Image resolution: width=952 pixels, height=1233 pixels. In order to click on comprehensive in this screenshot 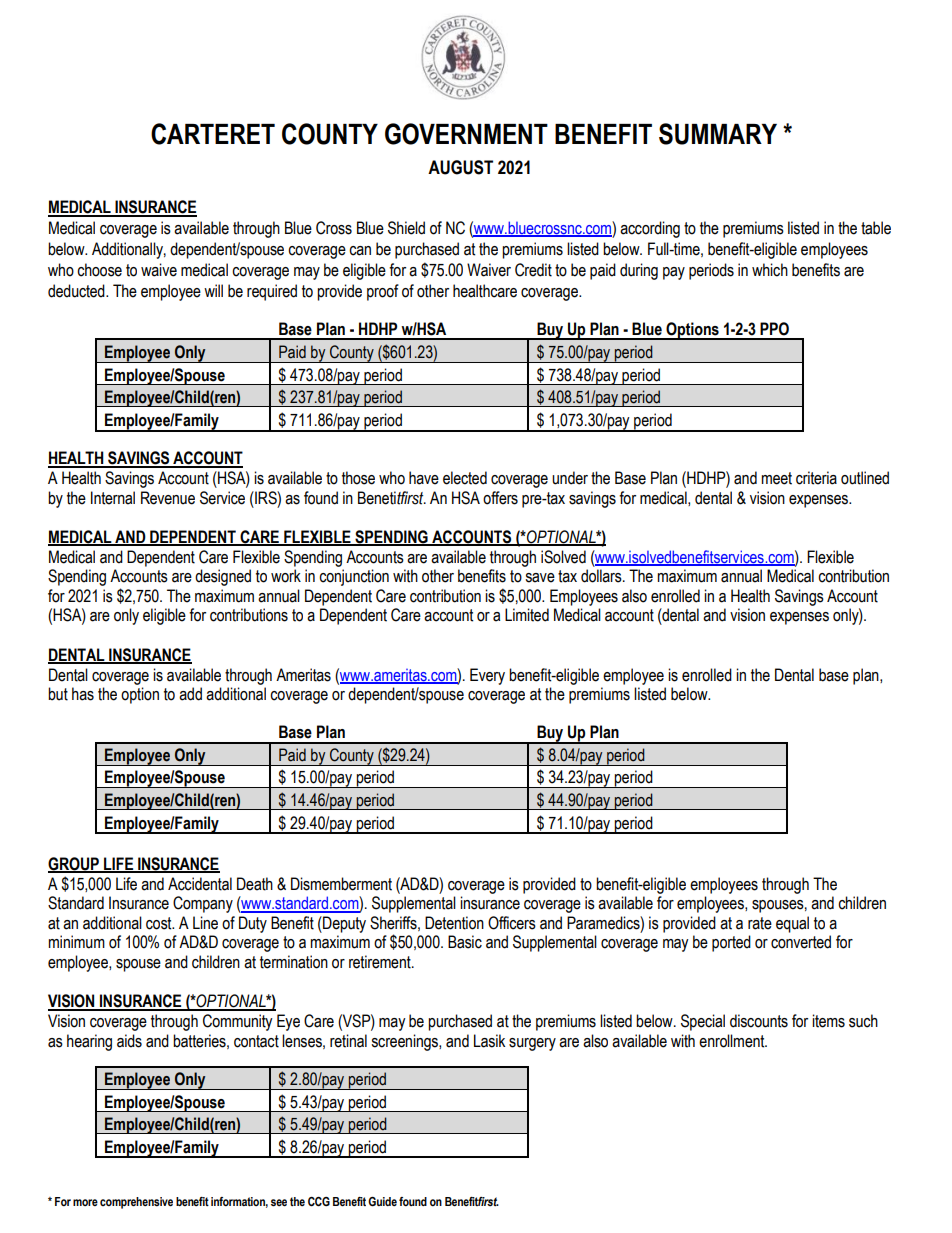, I will do `click(136, 1203)`.
